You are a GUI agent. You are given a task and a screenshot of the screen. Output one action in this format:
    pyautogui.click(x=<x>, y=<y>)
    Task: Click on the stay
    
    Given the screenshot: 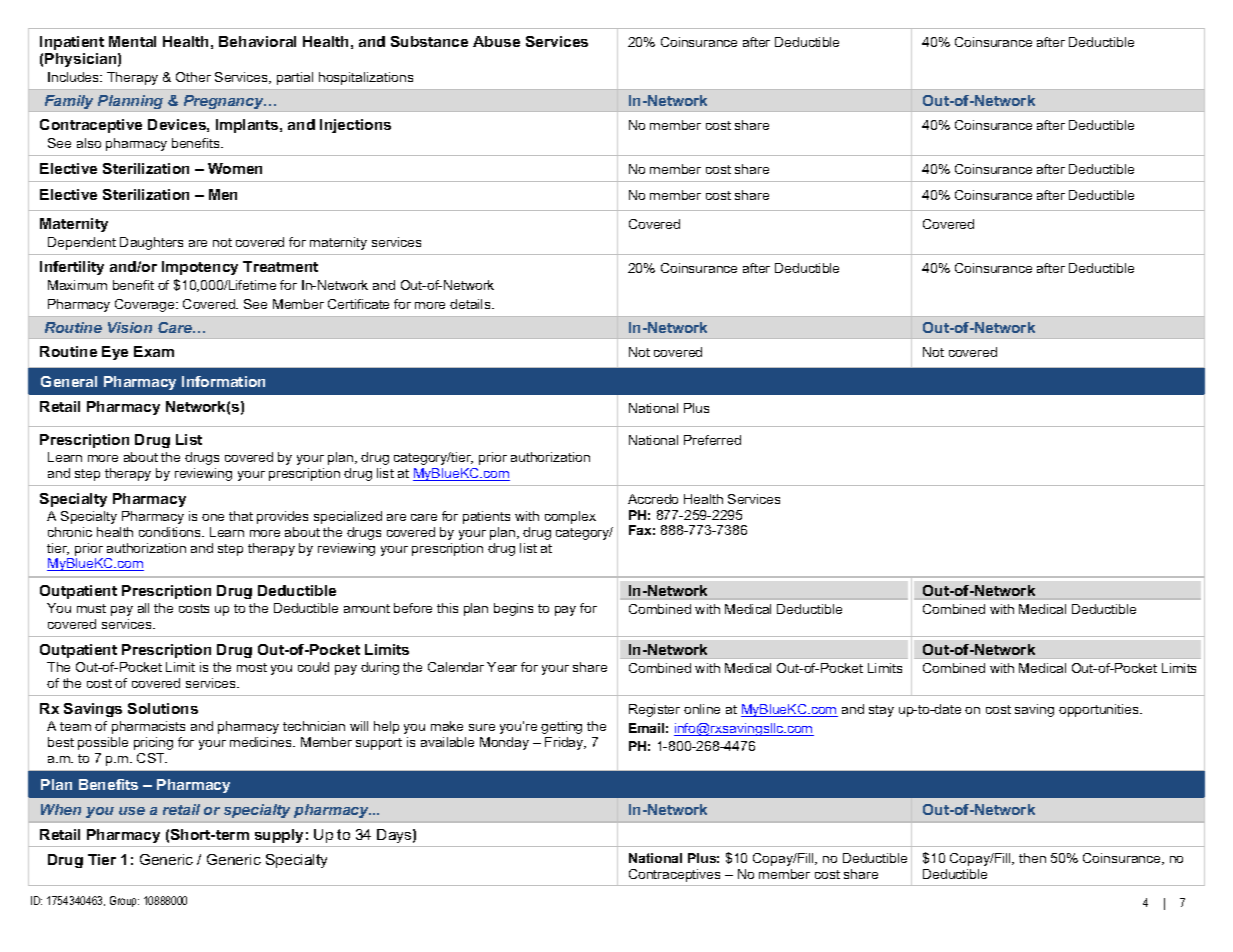 What is the action you would take?
    pyautogui.click(x=881, y=711)
